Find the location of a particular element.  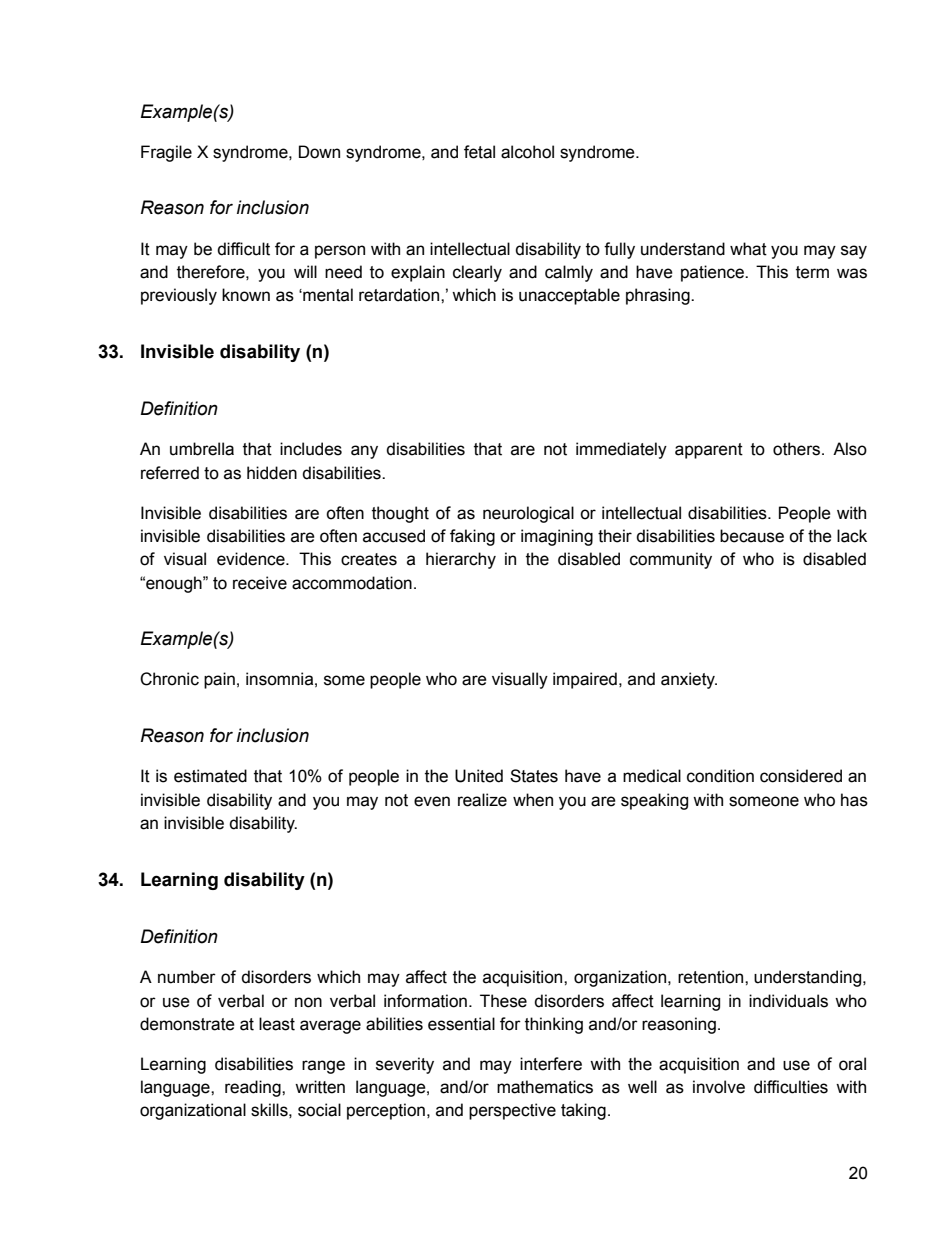

involve is located at coordinates (719, 1087).
